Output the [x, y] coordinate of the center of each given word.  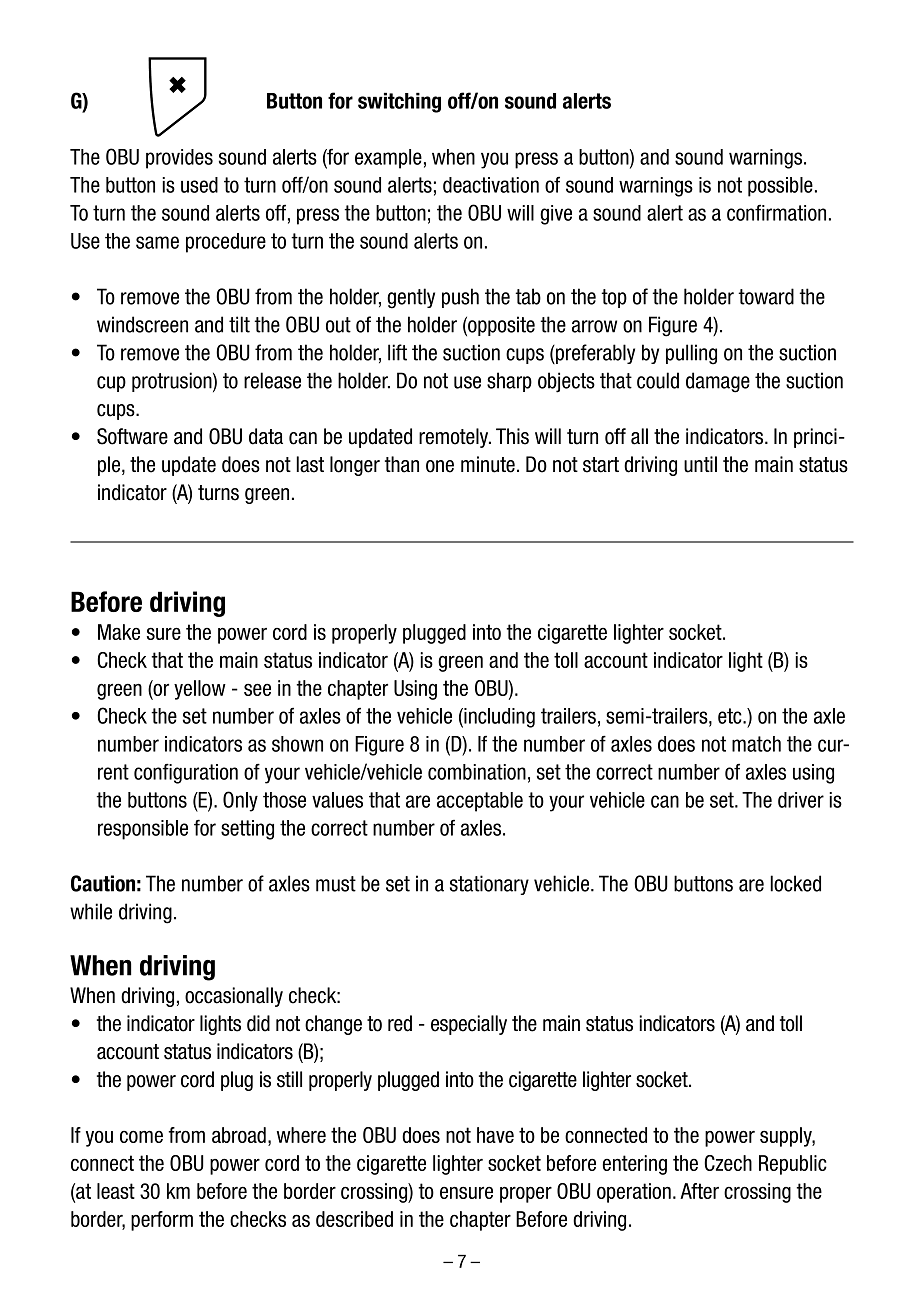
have [495, 1135]
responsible [143, 830]
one [440, 466]
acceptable [480, 802]
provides [179, 159]
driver [801, 800]
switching [399, 102]
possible [780, 187]
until [700, 464]
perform [162, 1221]
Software [132, 436]
